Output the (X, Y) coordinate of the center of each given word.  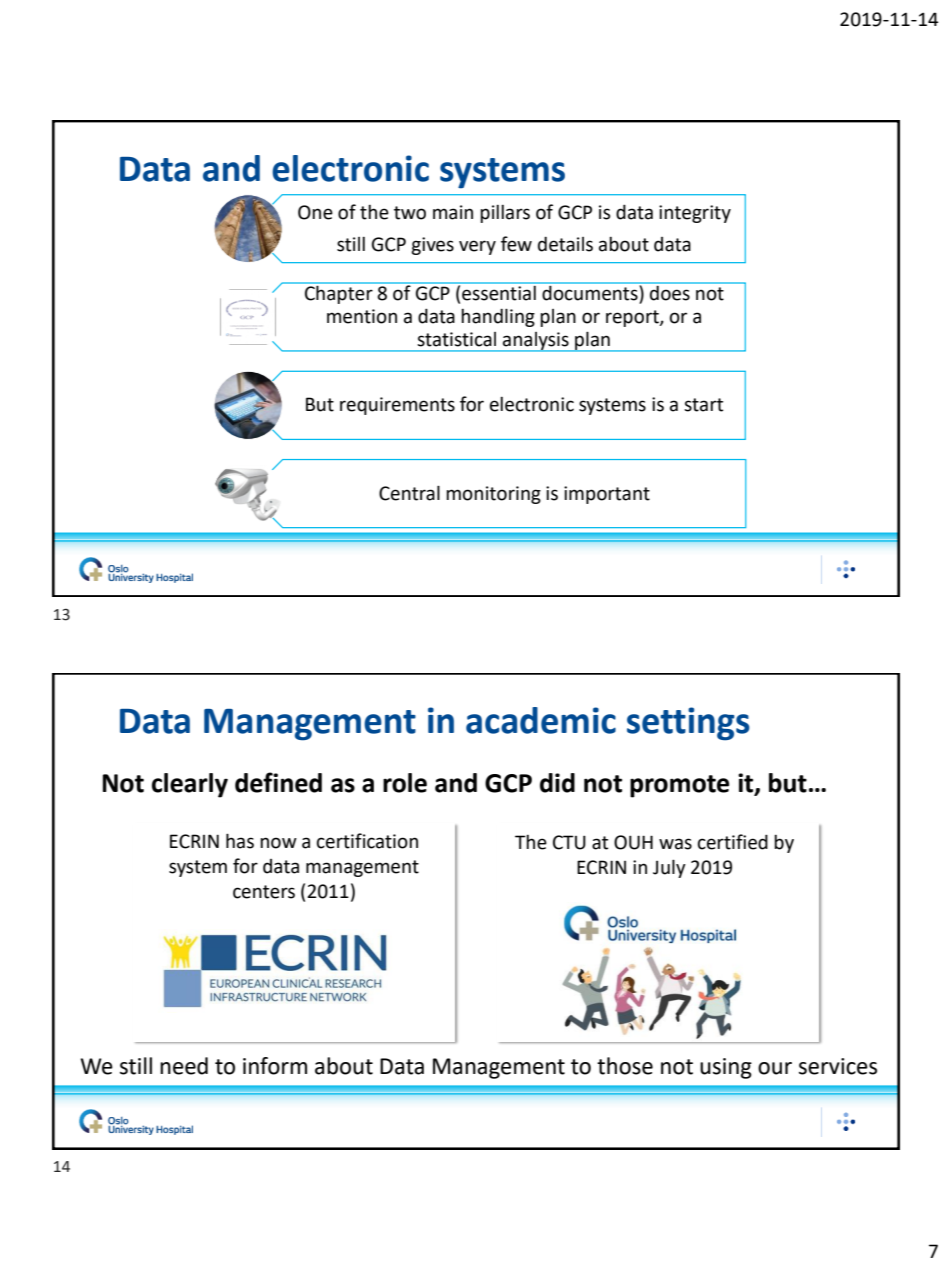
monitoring (493, 495)
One (315, 212)
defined (278, 782)
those (625, 1066)
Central (409, 493)
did (557, 783)
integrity (695, 214)
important (607, 495)
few (516, 244)
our (775, 1068)
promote (679, 786)
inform (275, 1066)
